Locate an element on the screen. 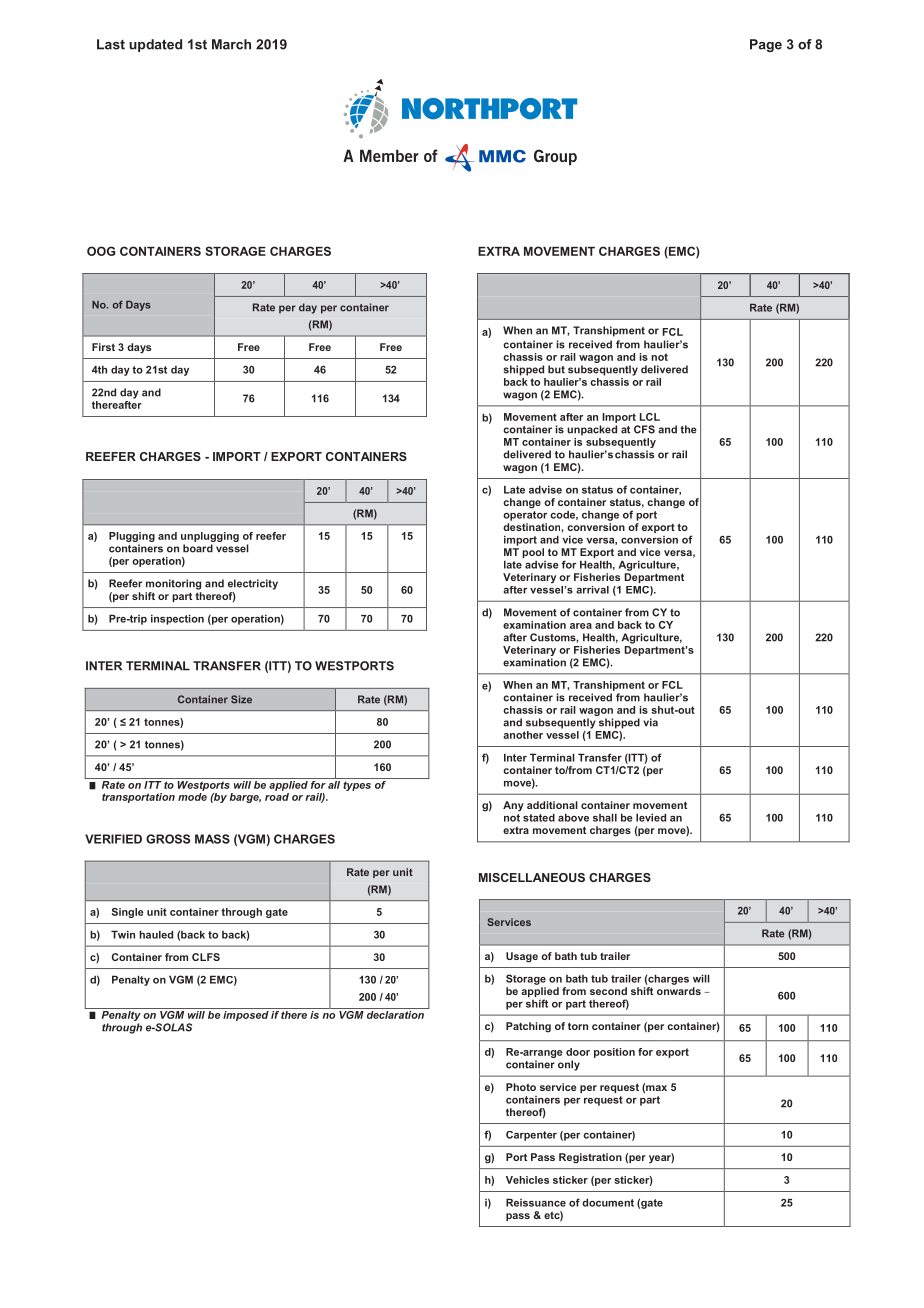 The image size is (924, 1308). Page is located at coordinates (766, 45).
